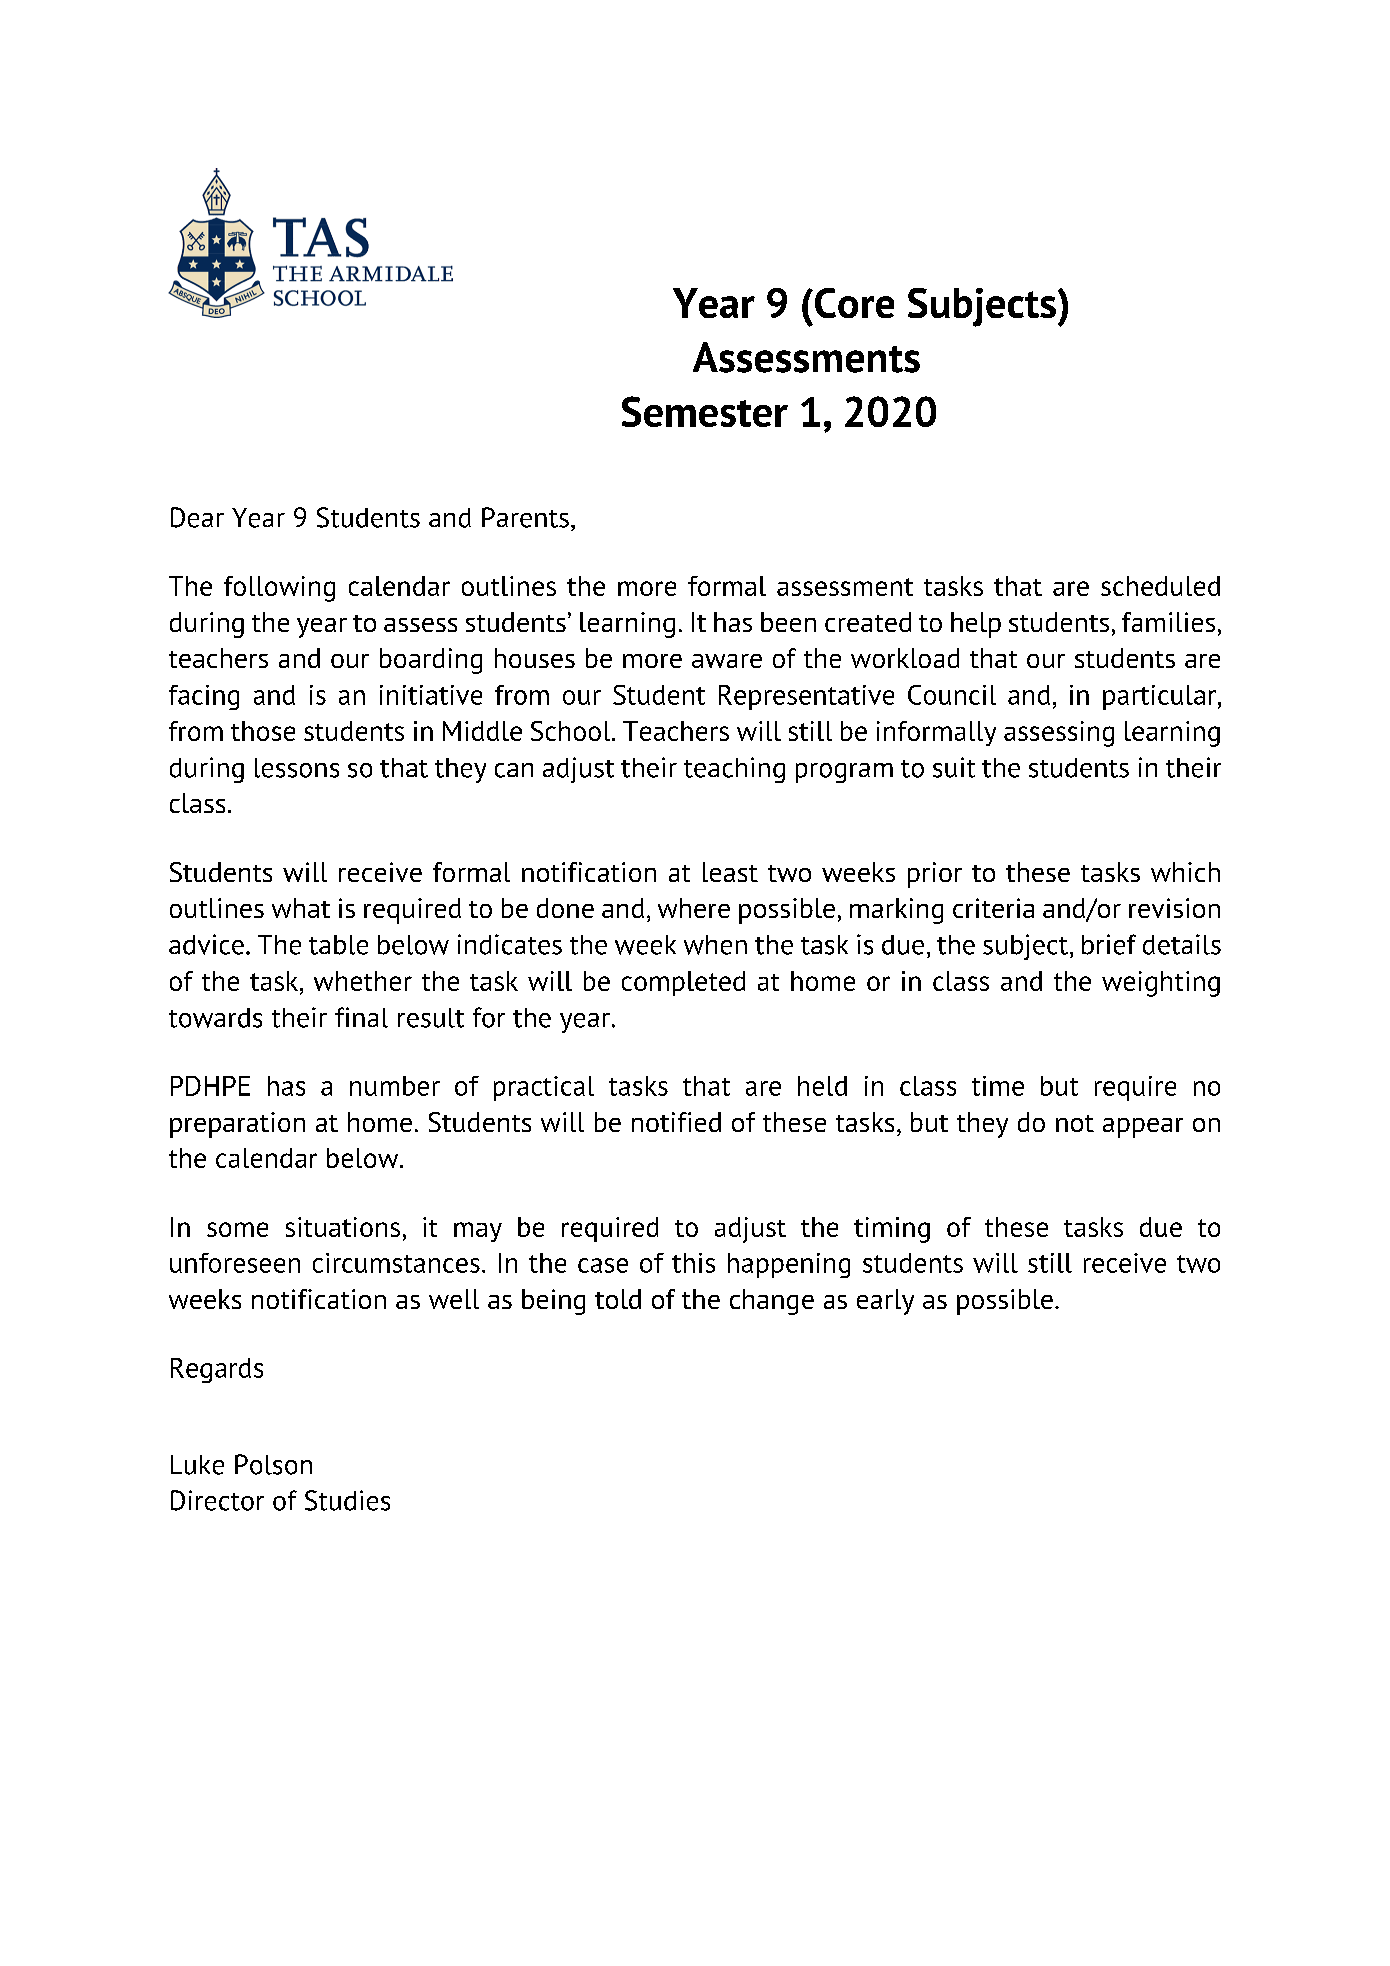  What do you see at coordinates (952, 695) in the document?
I see `Council` at bounding box center [952, 695].
